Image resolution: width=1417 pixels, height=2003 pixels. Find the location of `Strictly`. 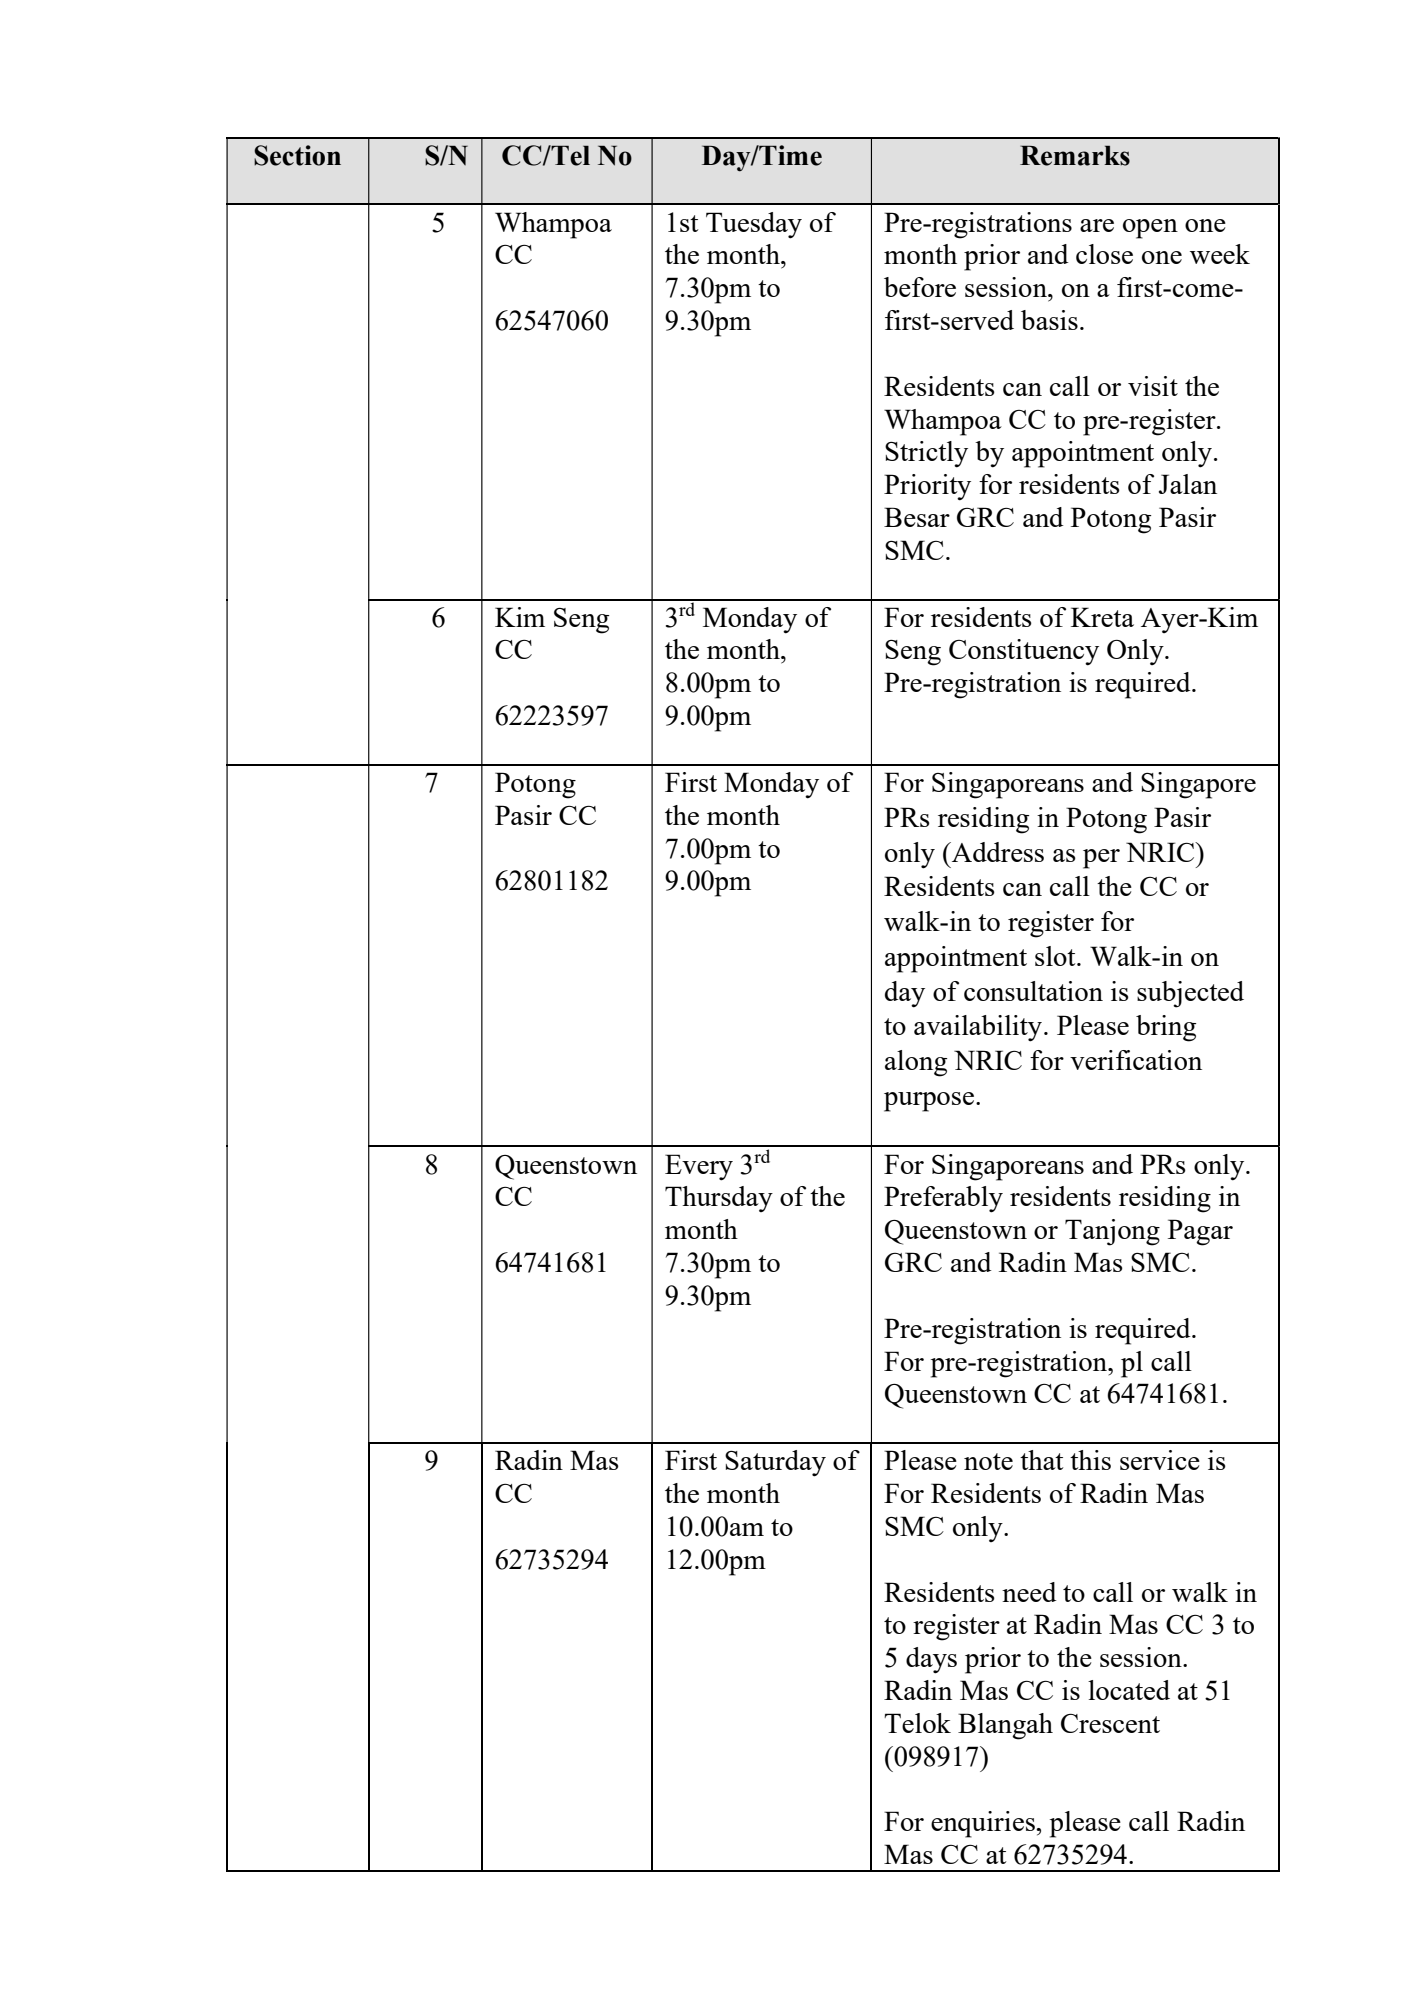

Strictly is located at coordinates (926, 454).
